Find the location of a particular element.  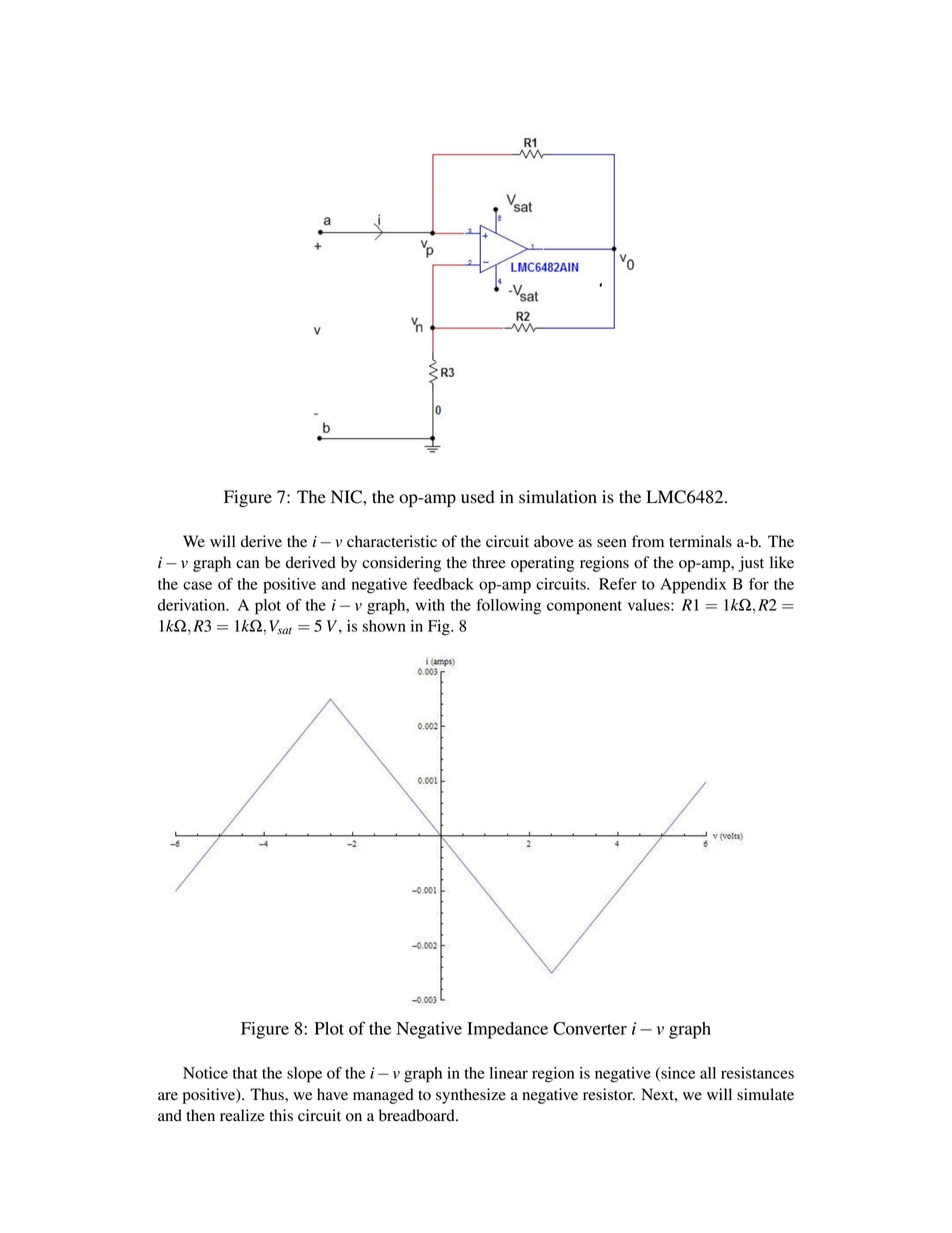

that is located at coordinates (245, 1073).
